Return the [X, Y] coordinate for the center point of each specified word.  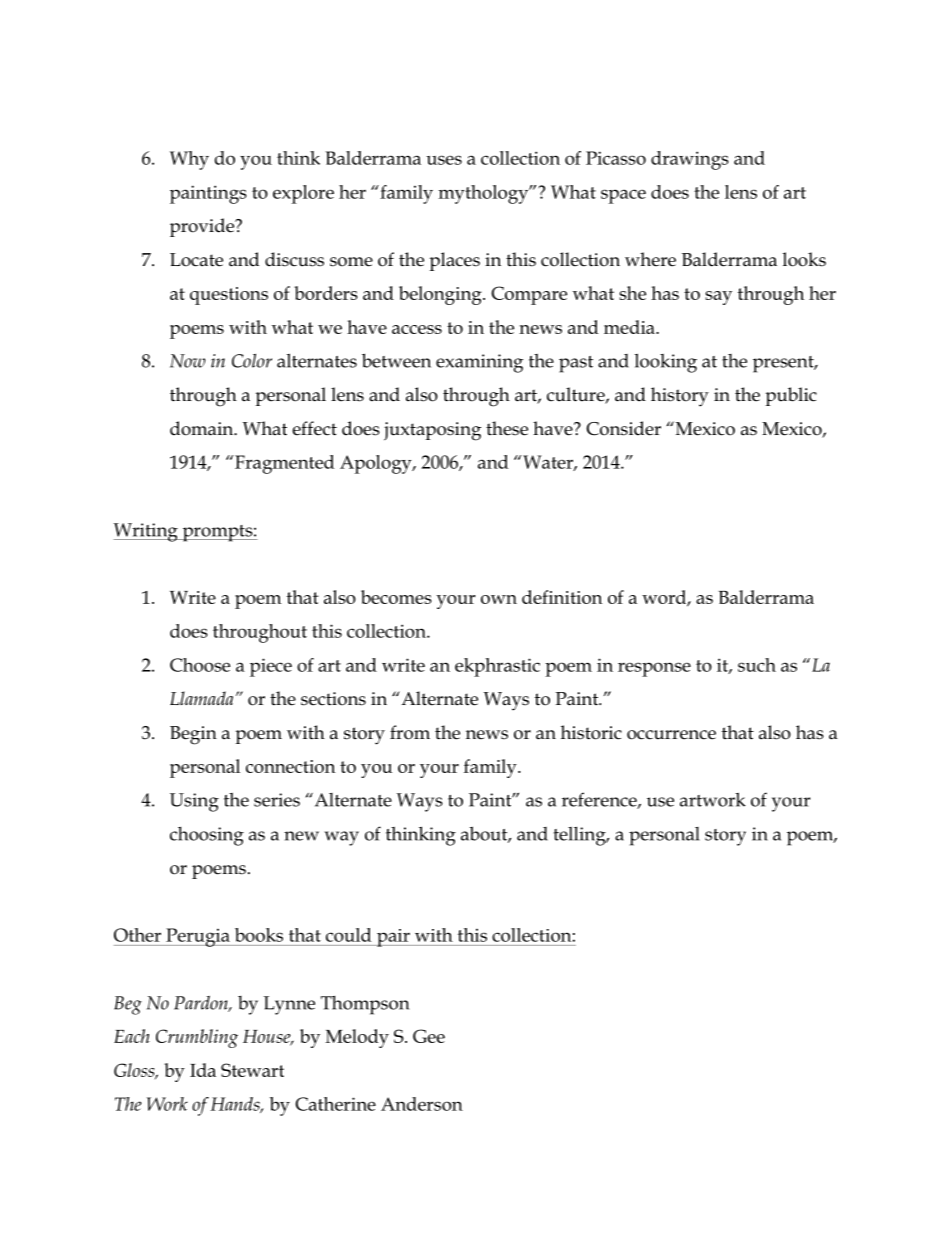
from [410, 732]
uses [444, 160]
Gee [429, 1036]
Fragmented [284, 464]
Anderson [422, 1104]
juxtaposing [432, 431]
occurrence [671, 735]
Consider [623, 428]
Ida [203, 1070]
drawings [690, 160]
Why [189, 160]
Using [194, 802]
